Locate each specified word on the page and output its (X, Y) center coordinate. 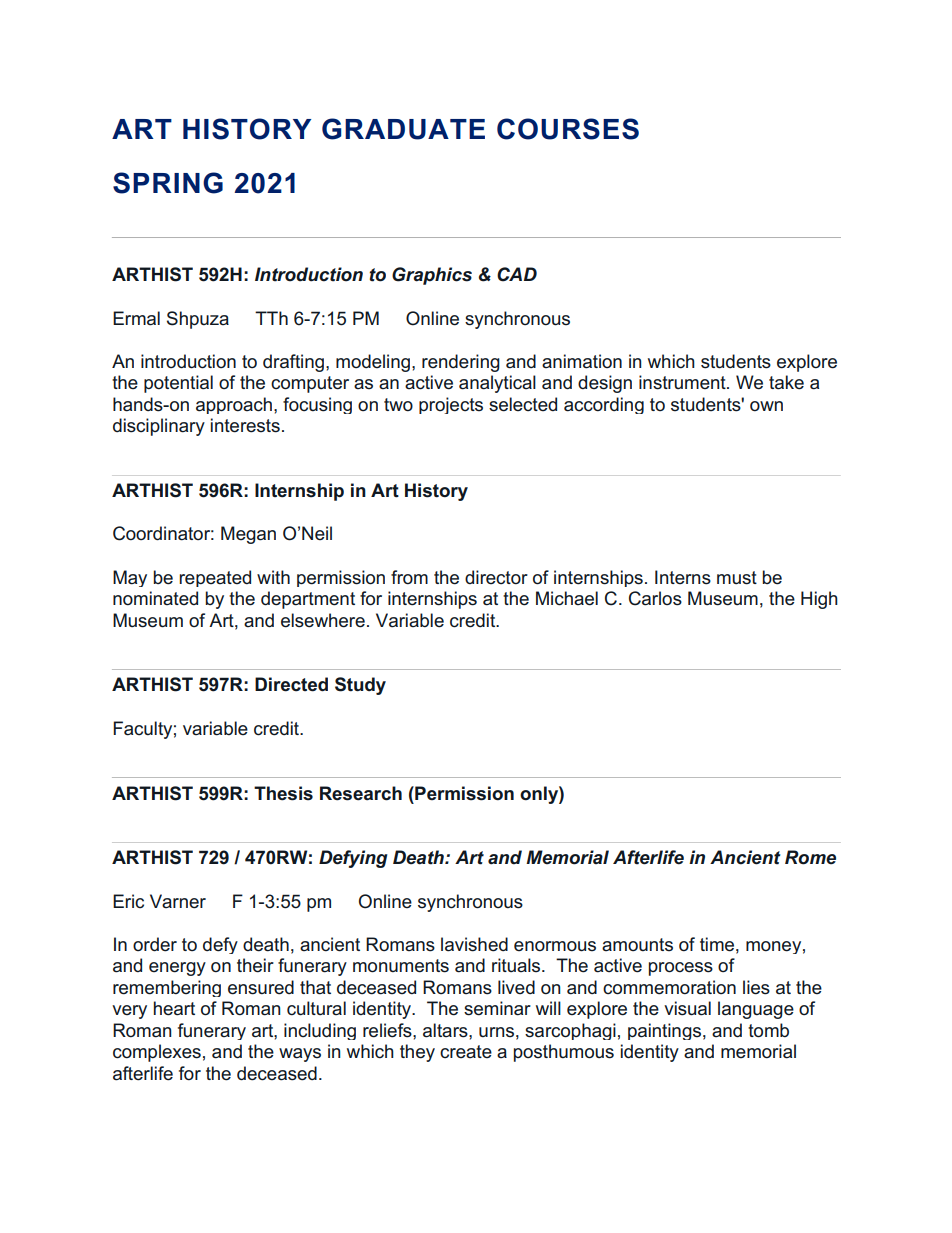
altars (446, 1030)
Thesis (283, 793)
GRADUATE (403, 129)
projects (451, 405)
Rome (810, 857)
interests (245, 425)
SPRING (168, 183)
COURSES (568, 129)
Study (360, 686)
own (766, 406)
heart (174, 1008)
